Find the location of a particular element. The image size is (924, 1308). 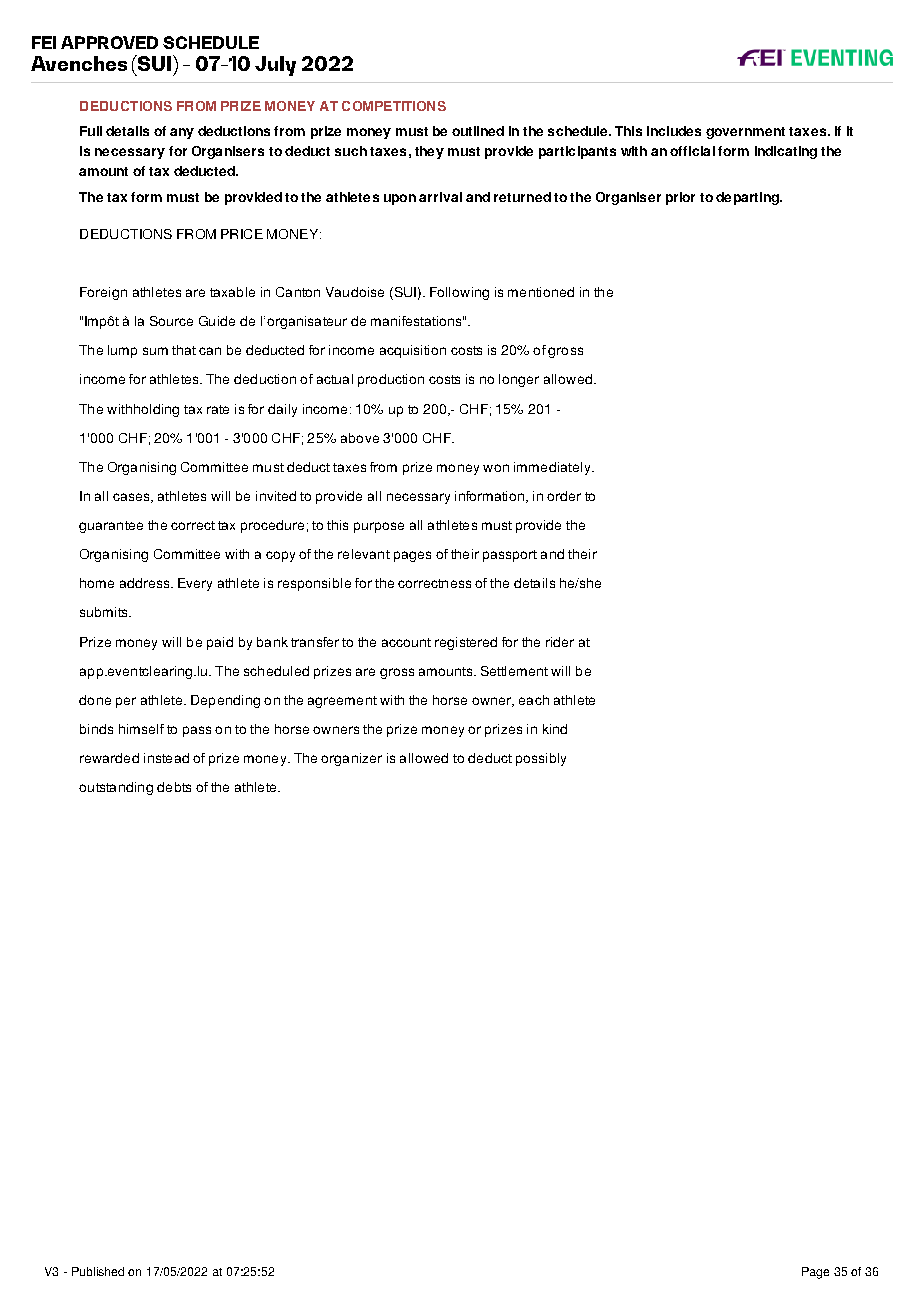

Published is located at coordinates (98, 1271).
